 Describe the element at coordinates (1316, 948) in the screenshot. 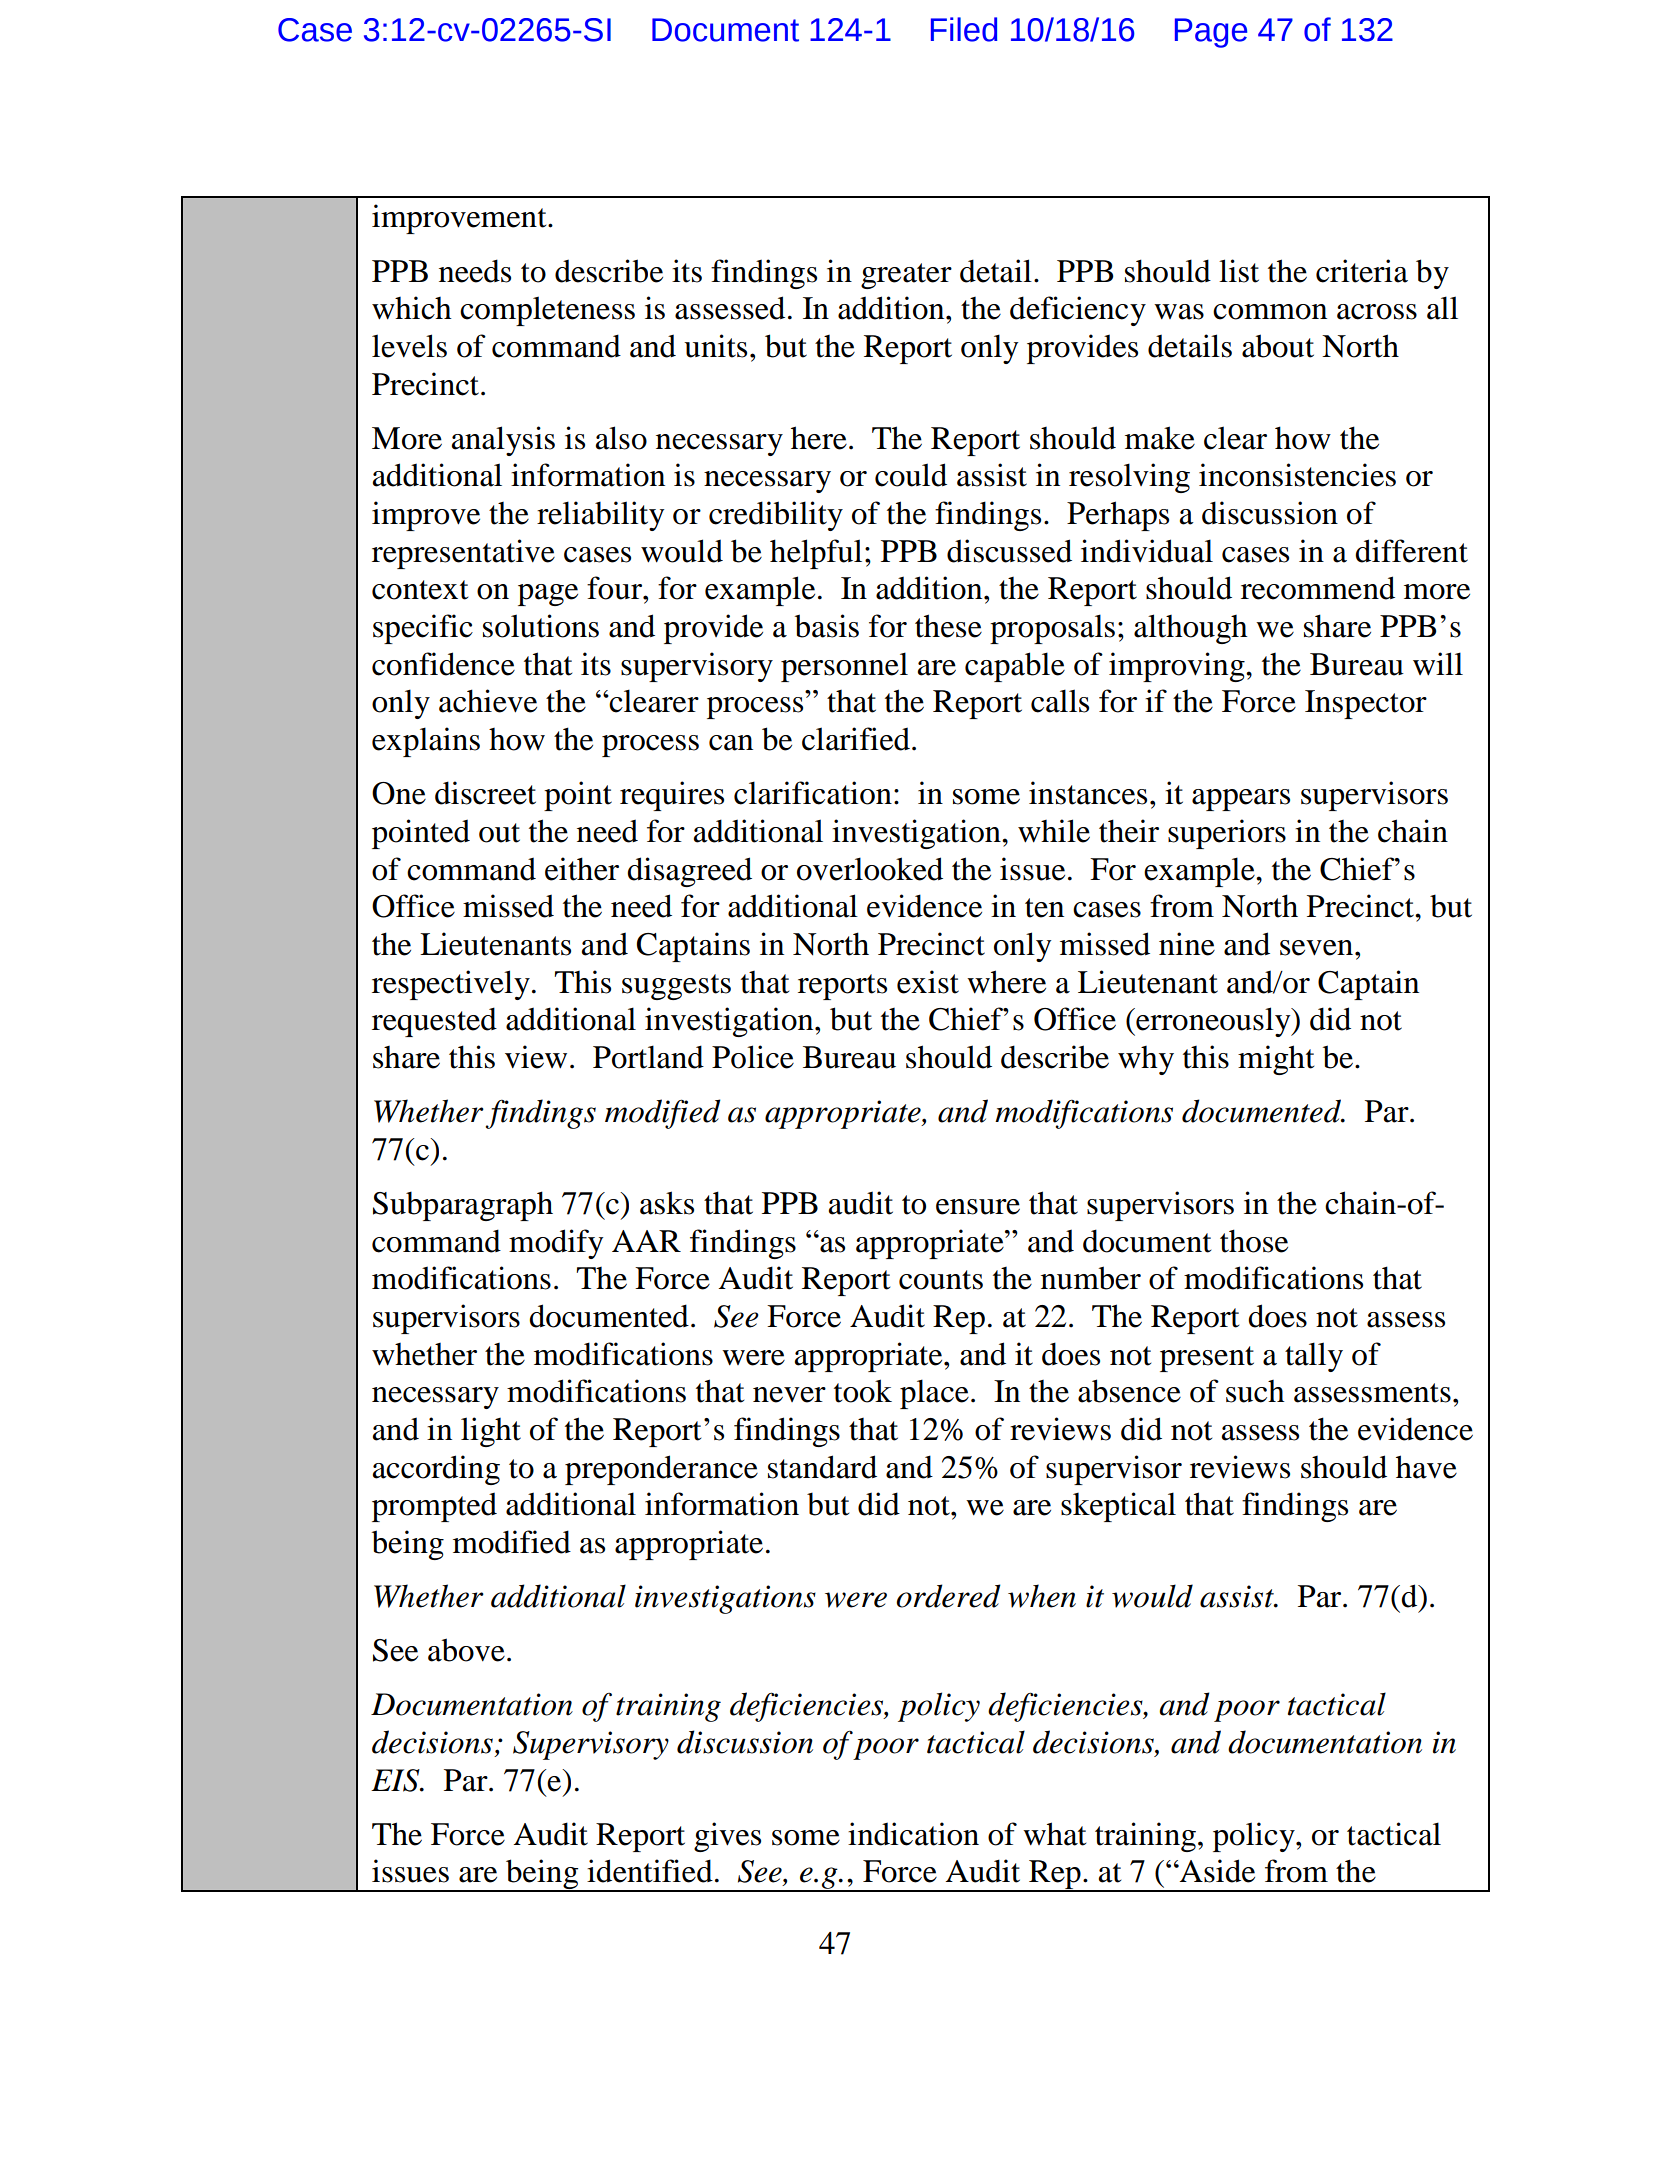

I see `seven` at that location.
